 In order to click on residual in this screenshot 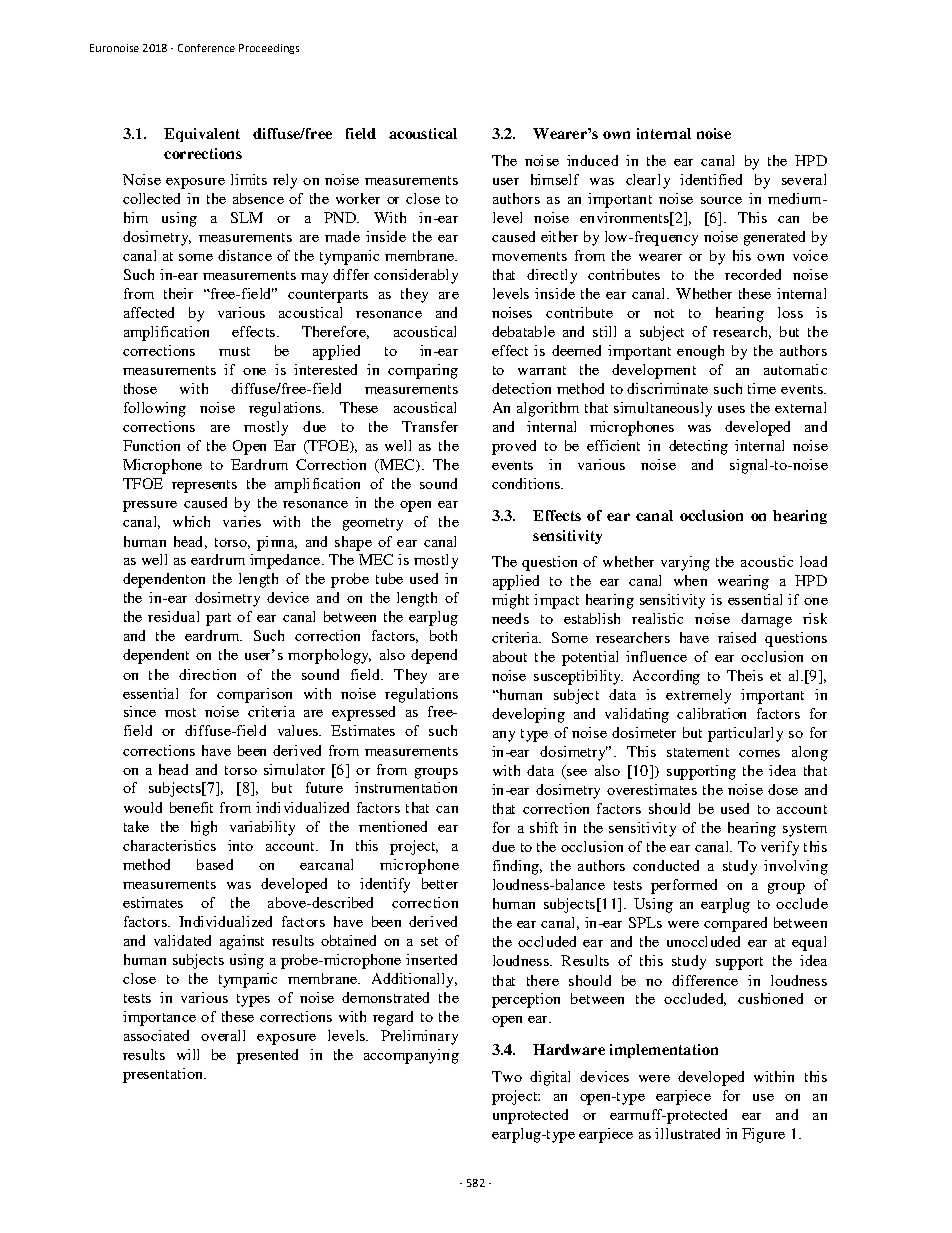, I will do `click(173, 616)`.
